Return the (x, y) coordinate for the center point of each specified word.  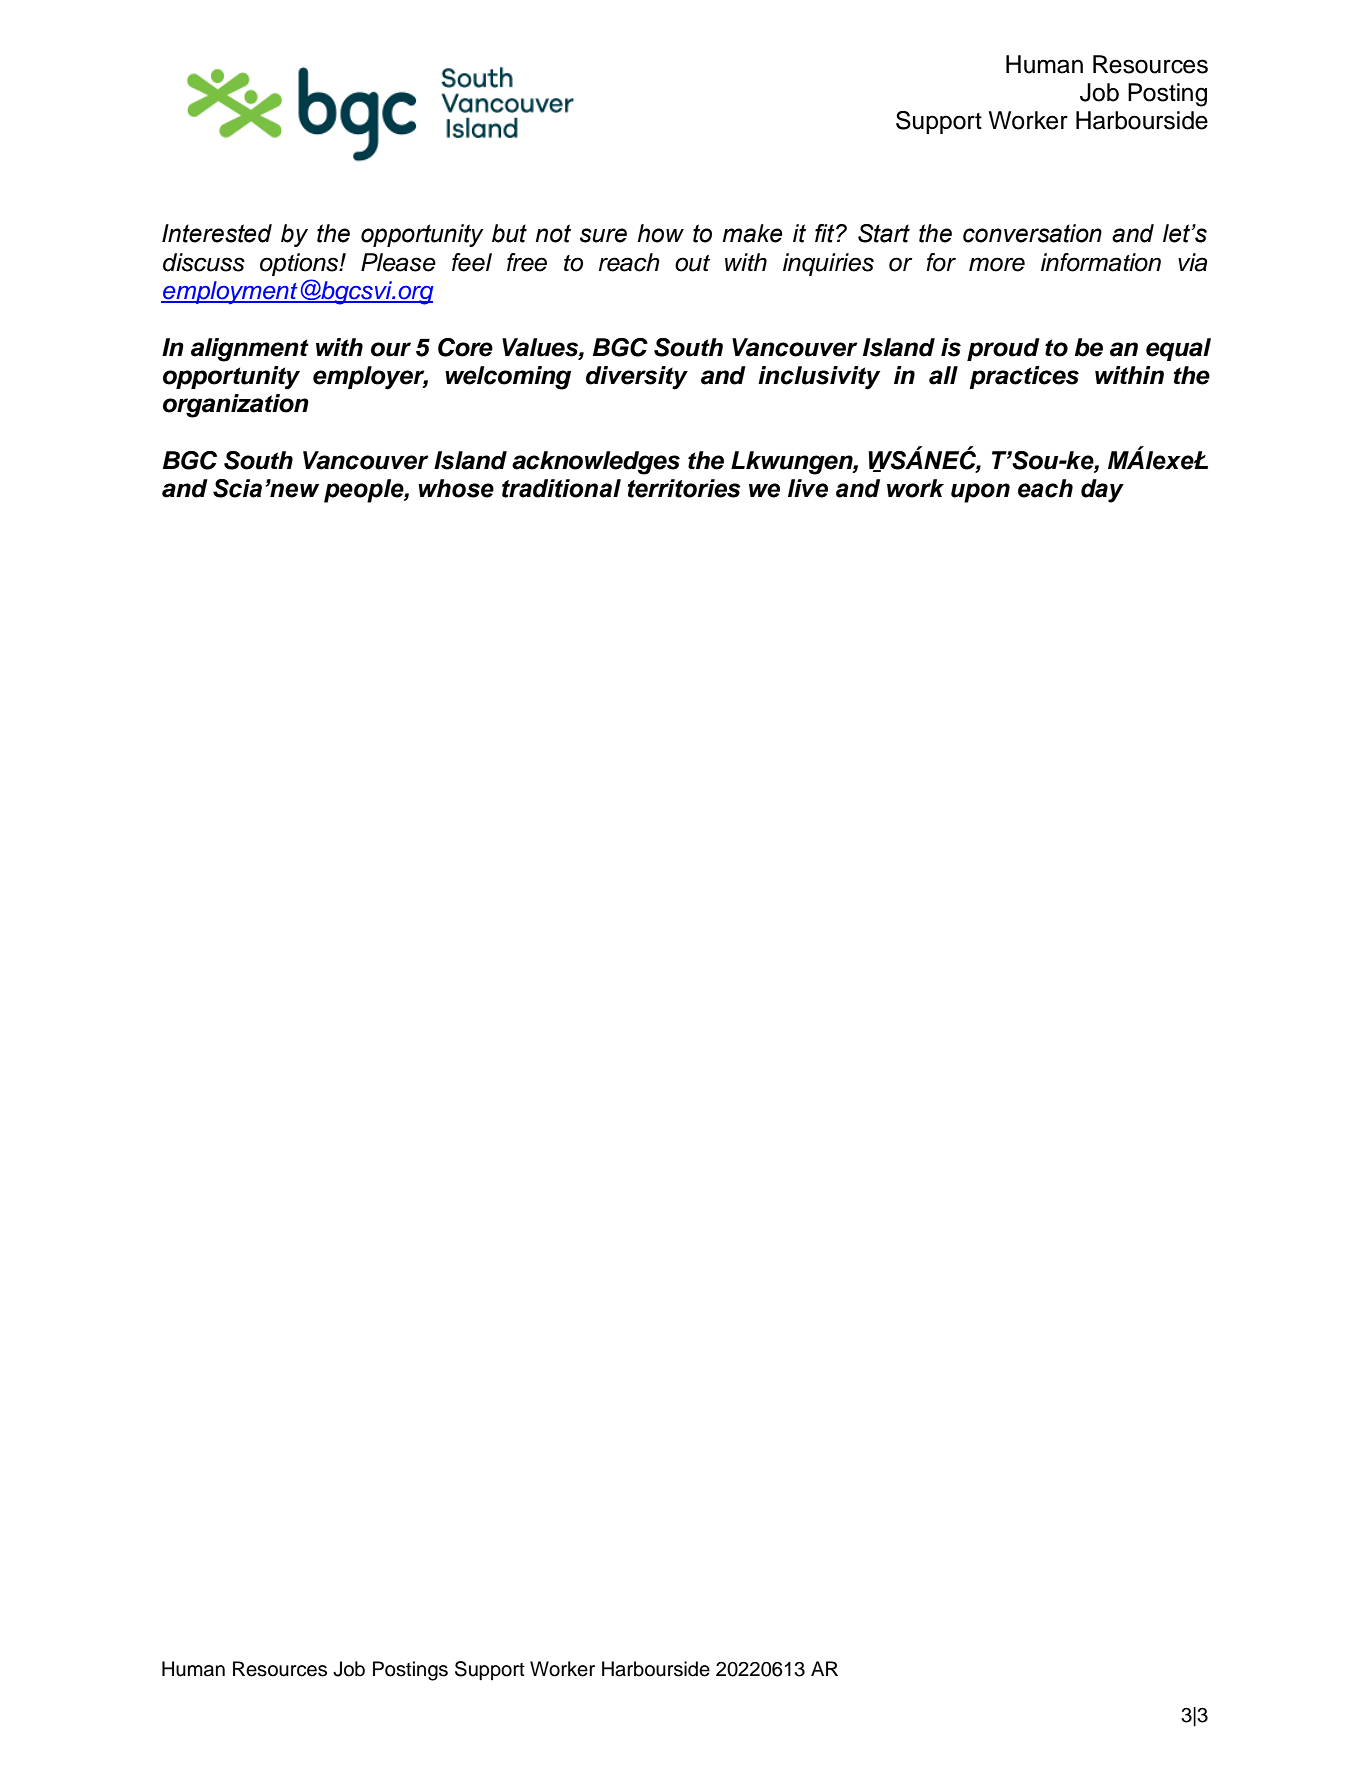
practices (1024, 377)
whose (456, 488)
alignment (250, 350)
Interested (217, 233)
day (1102, 491)
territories (684, 488)
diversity (637, 378)
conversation (1032, 233)
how (660, 233)
